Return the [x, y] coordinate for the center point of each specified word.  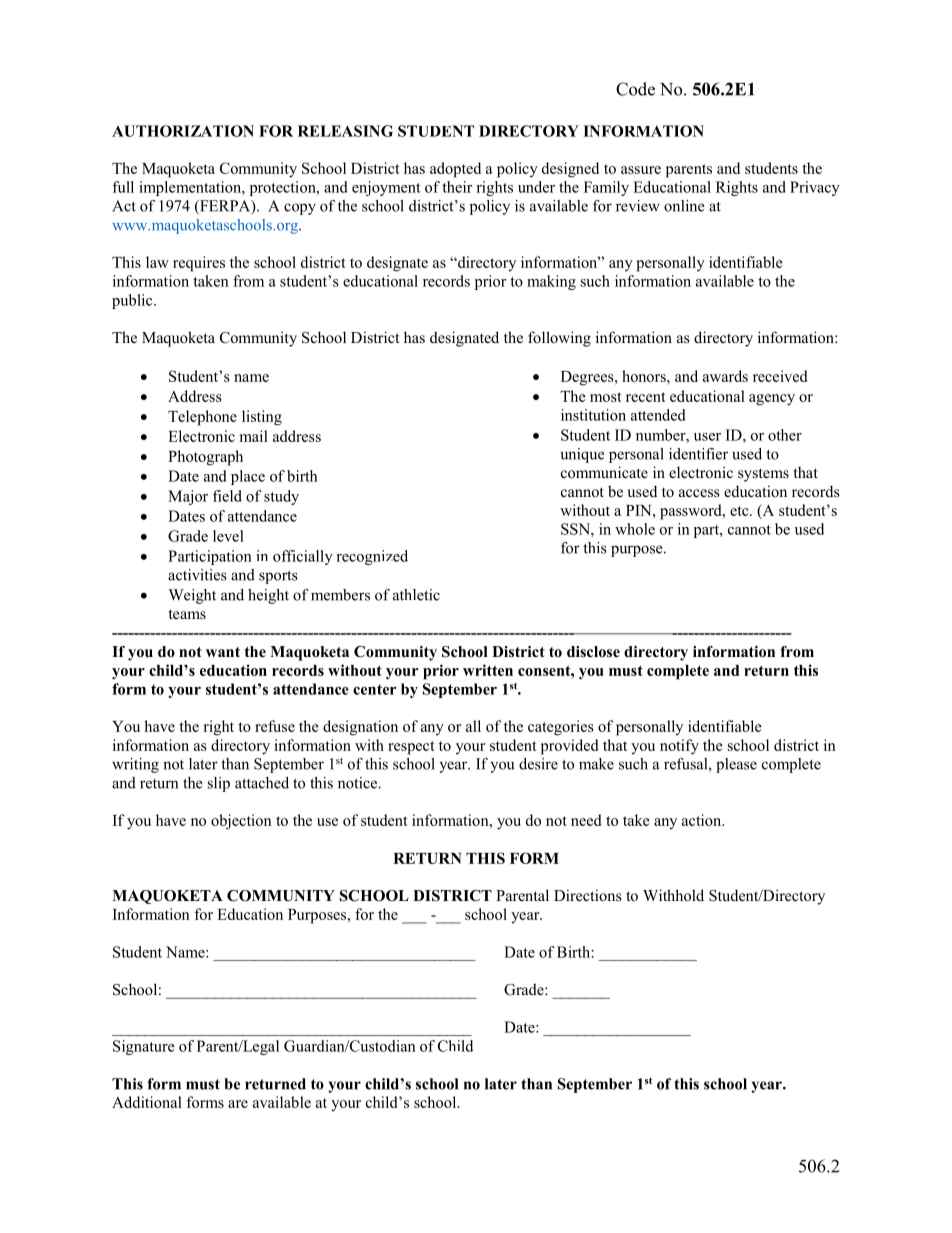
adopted [455, 170]
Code [635, 89]
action [703, 820]
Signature [144, 1047]
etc [740, 511]
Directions [588, 895]
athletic [416, 595]
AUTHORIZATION [183, 131]
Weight [192, 596]
